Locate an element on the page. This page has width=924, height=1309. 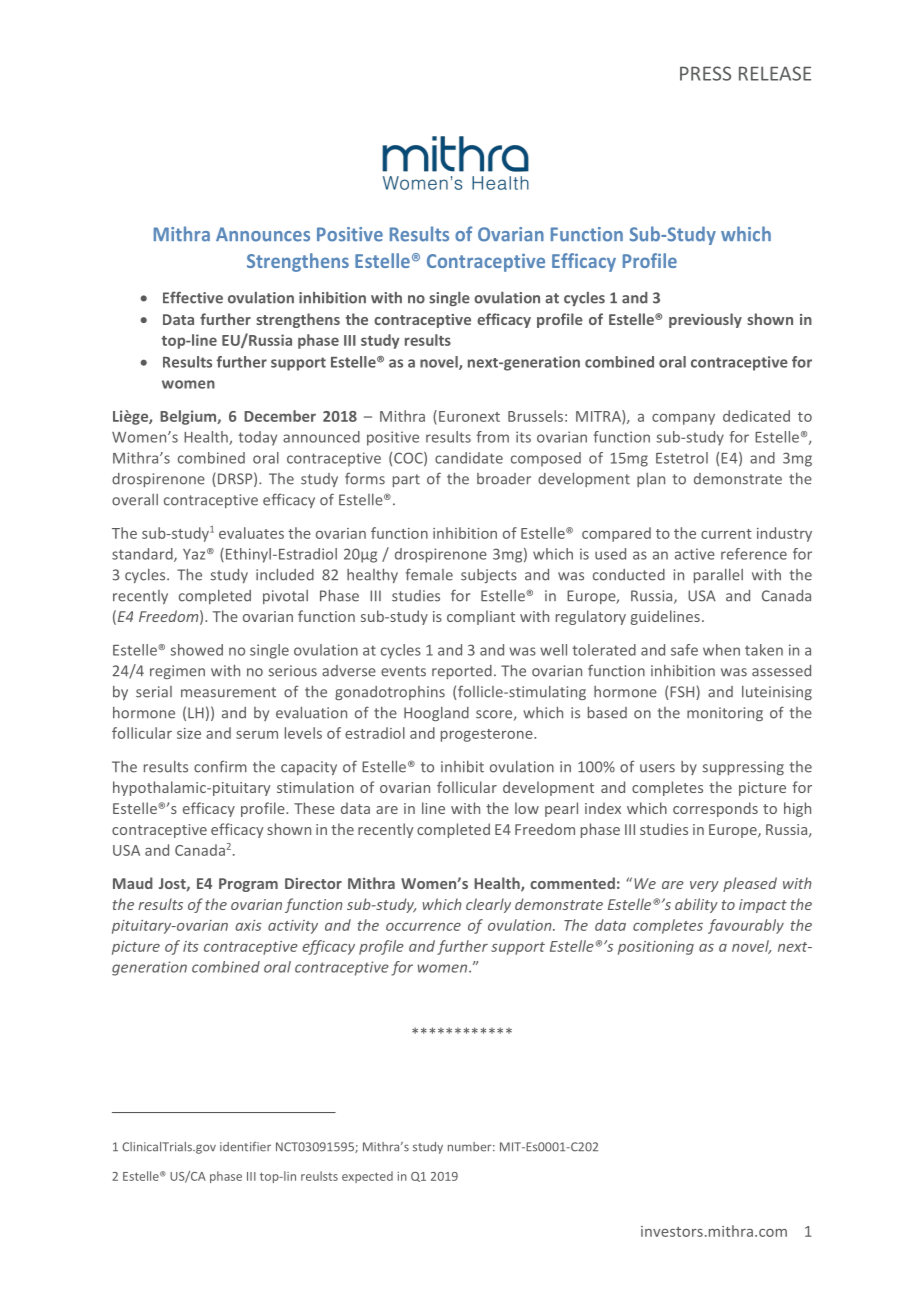
when is located at coordinates (721, 650).
